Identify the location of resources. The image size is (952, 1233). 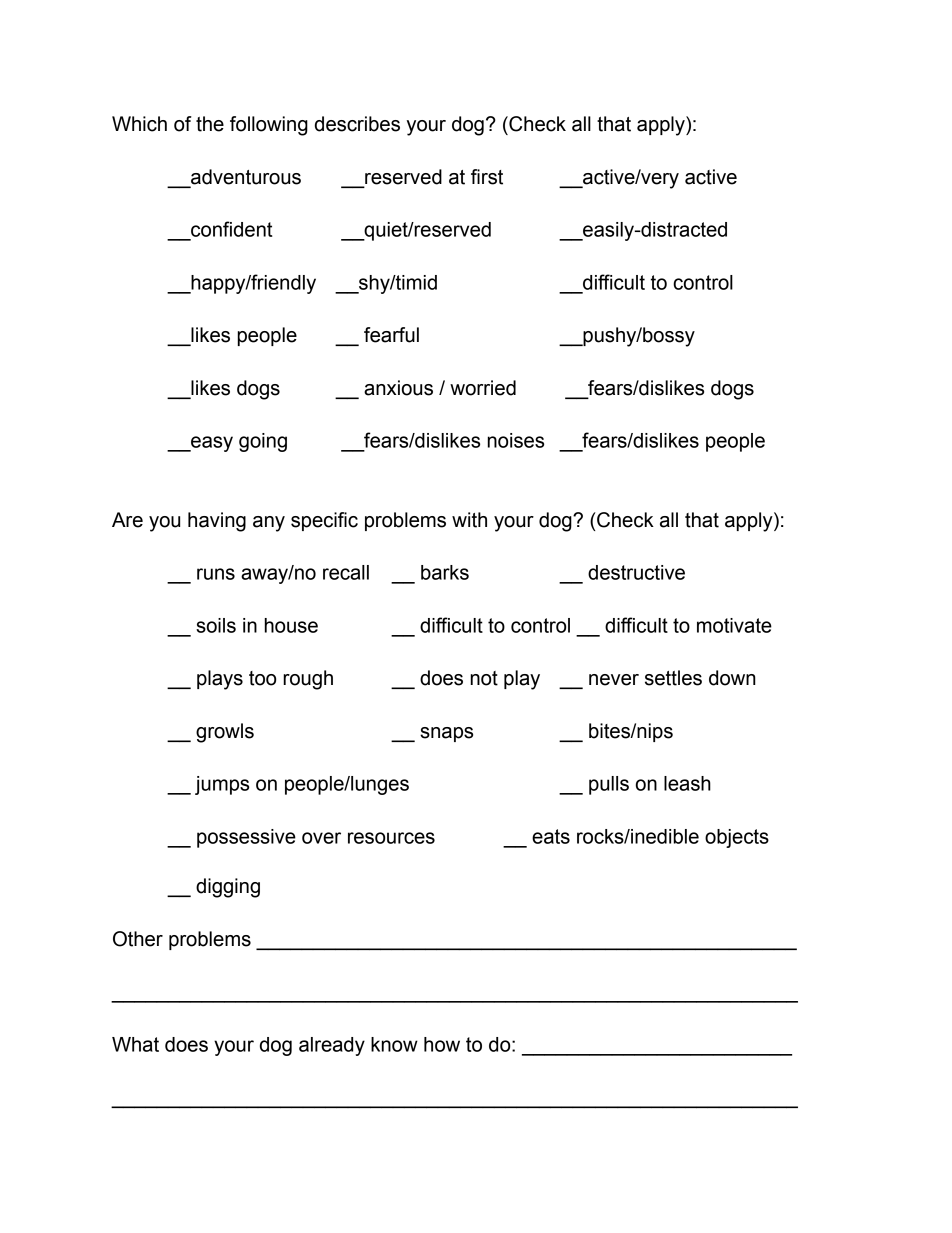
(391, 838).
